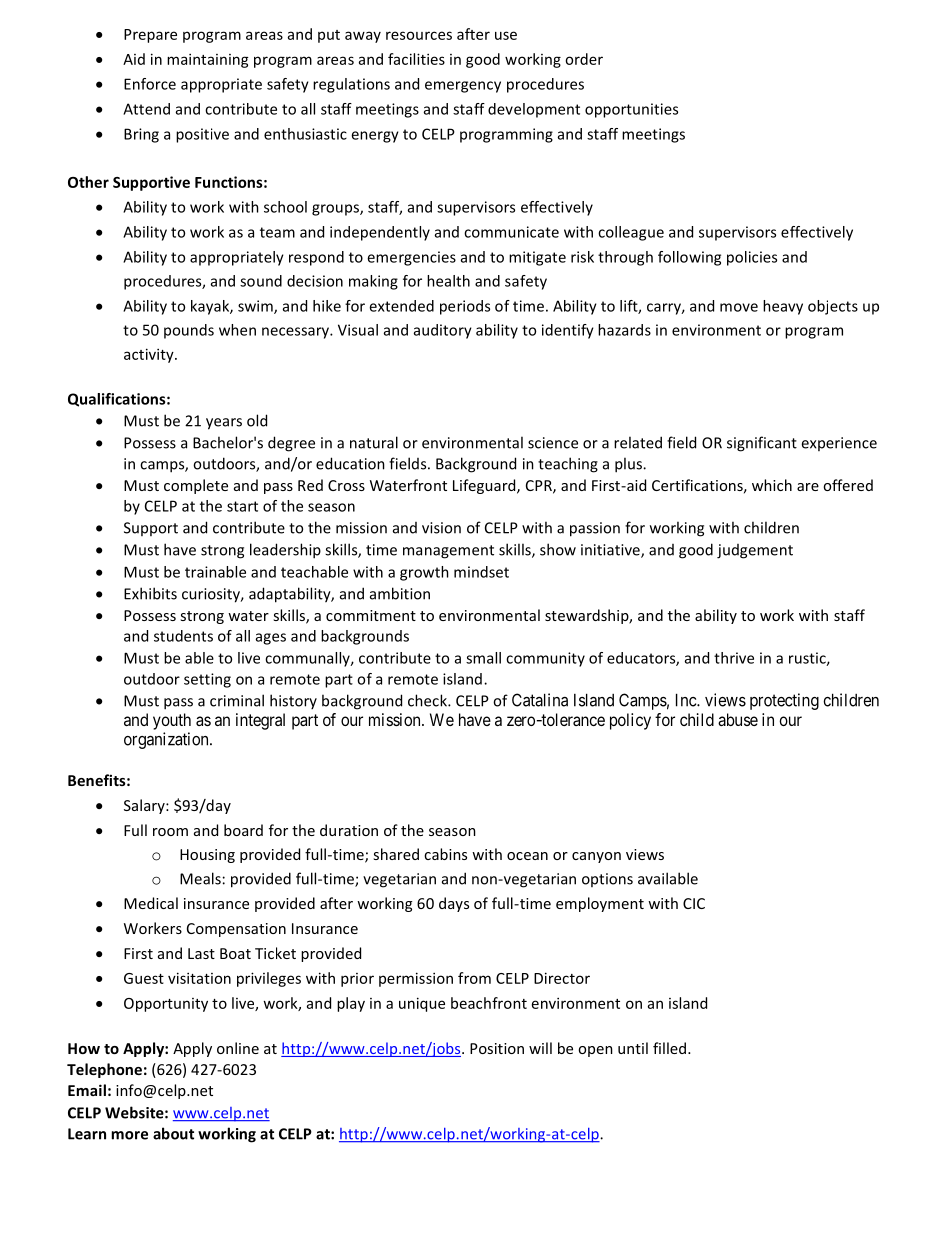 The image size is (952, 1233). What do you see at coordinates (173, 1133) in the page?
I see `about` at bounding box center [173, 1133].
